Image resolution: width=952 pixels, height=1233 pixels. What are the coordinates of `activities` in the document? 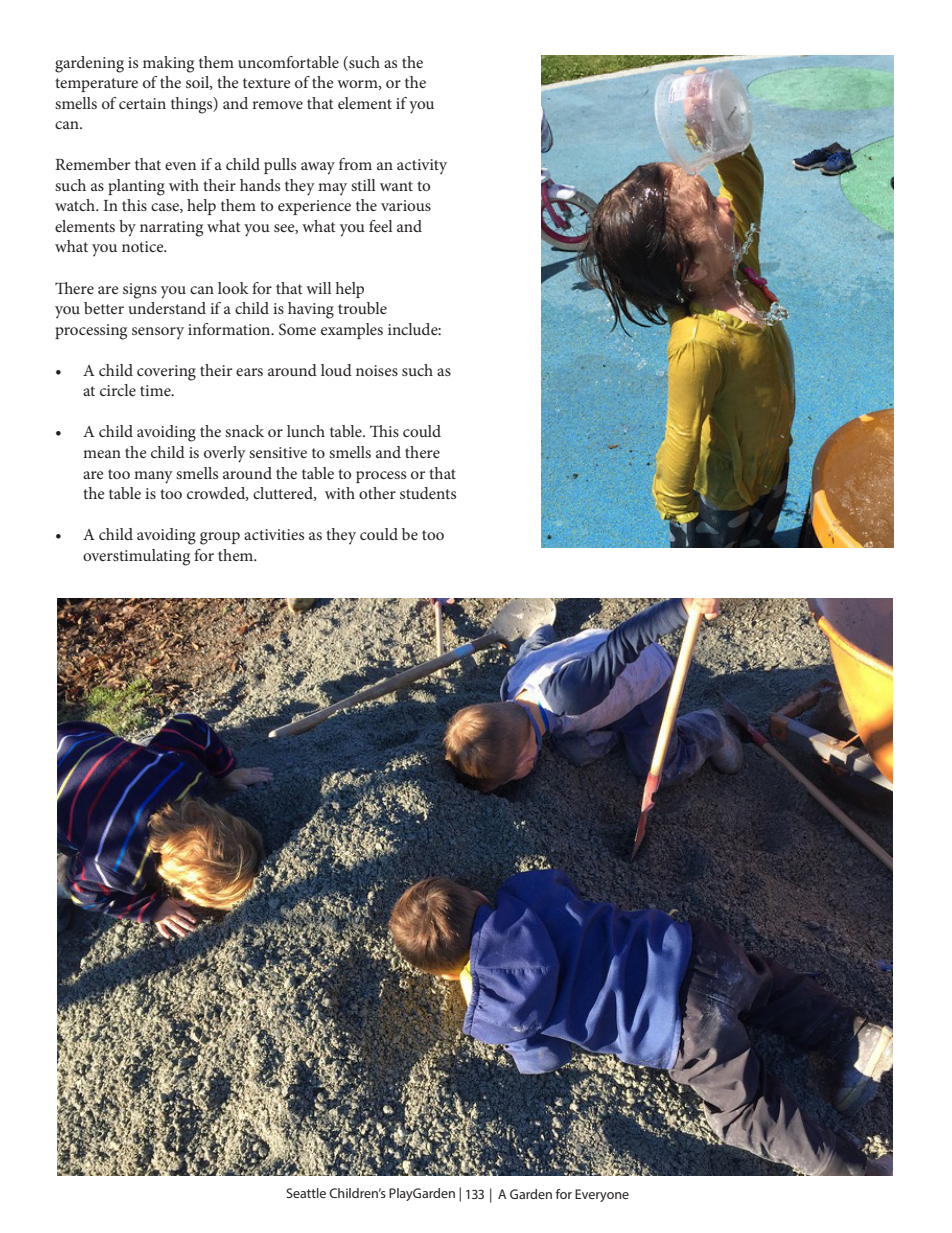 It's located at (274, 534).
